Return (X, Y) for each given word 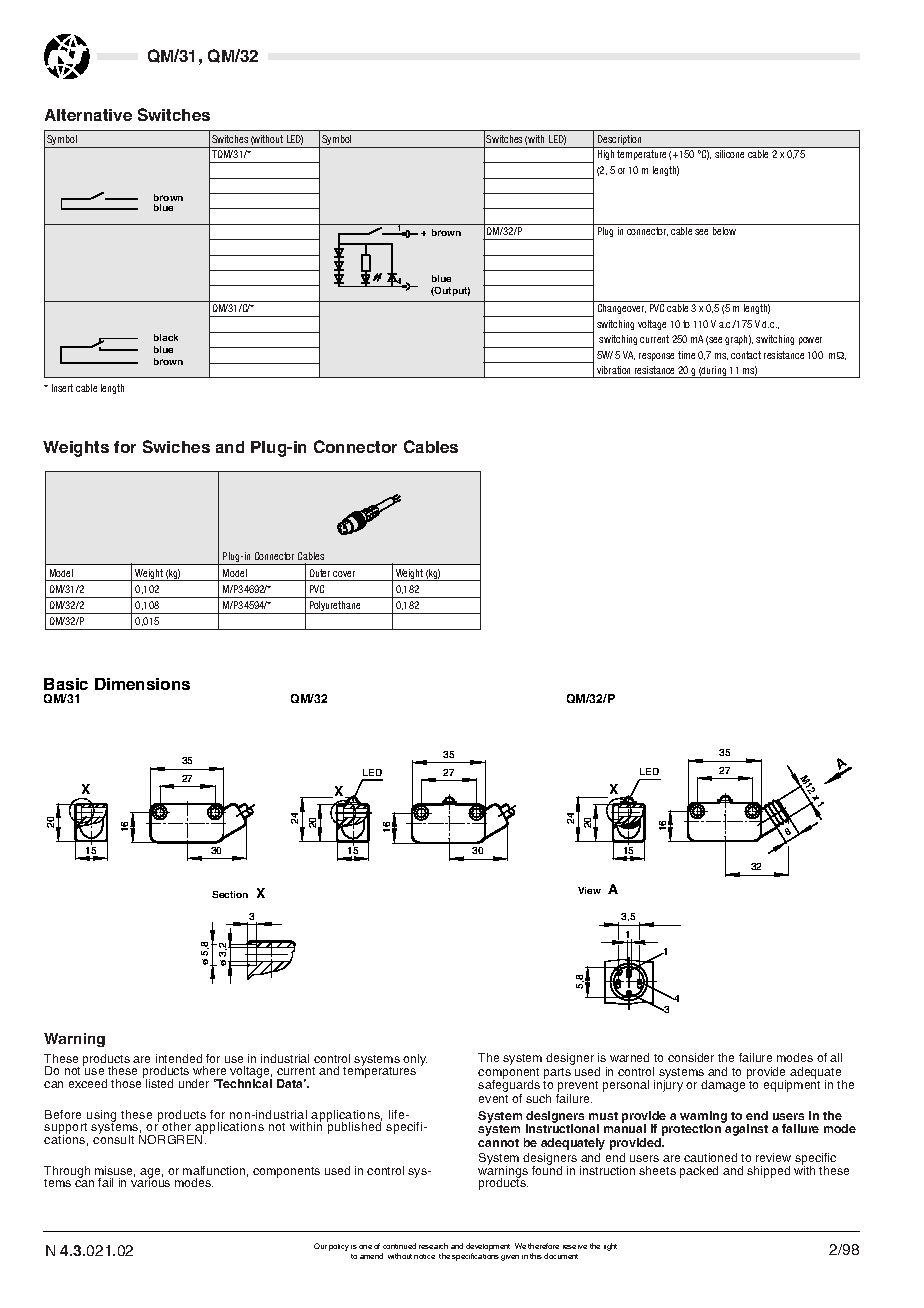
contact (746, 355)
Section (230, 894)
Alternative (88, 115)
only (414, 1061)
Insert (62, 388)
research (433, 1246)
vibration (613, 370)
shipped (768, 1172)
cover (344, 574)
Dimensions (142, 684)
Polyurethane (335, 607)
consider (691, 1057)
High (606, 155)
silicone (729, 154)
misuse (115, 1171)
